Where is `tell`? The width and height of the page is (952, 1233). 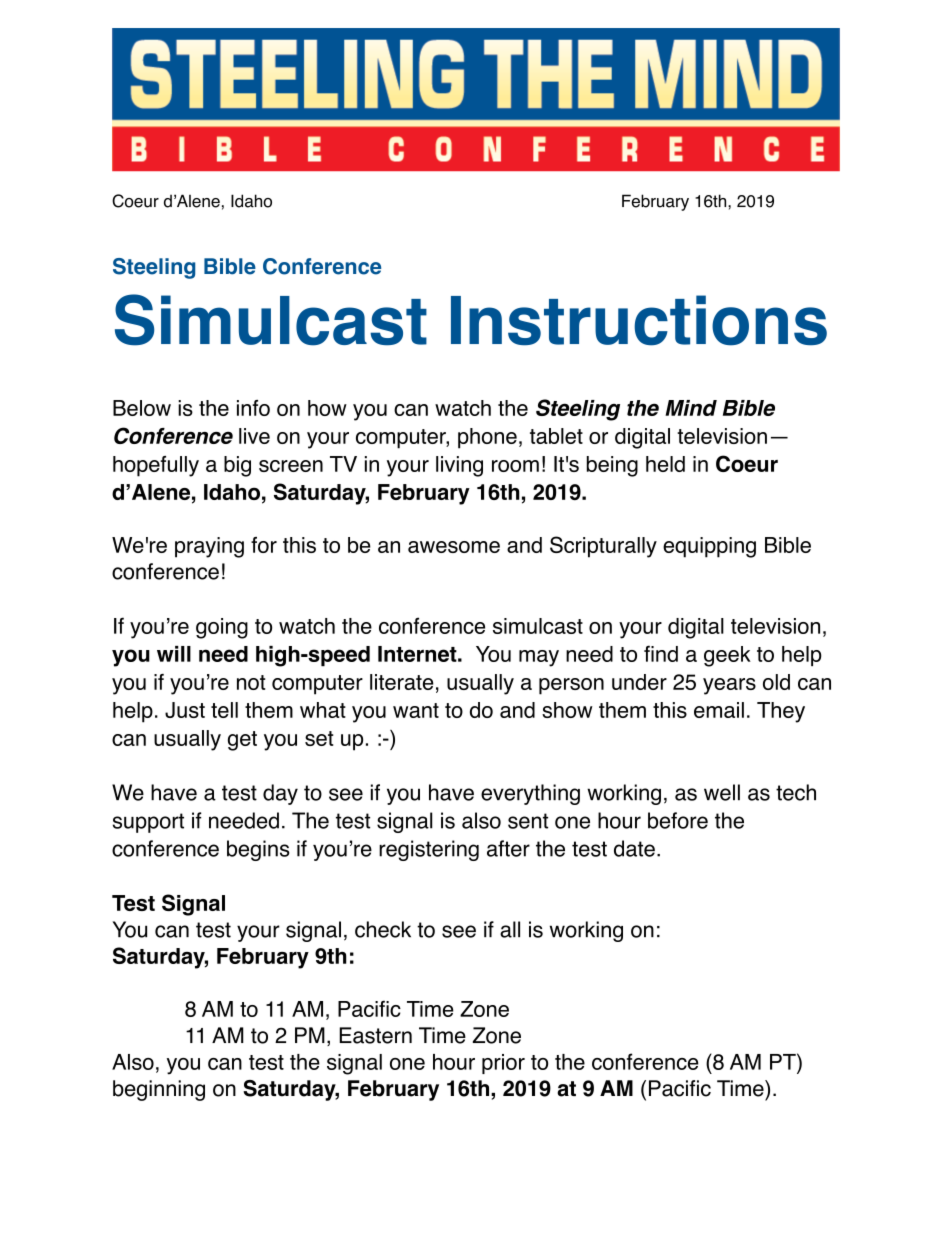 tell is located at coordinates (224, 710).
